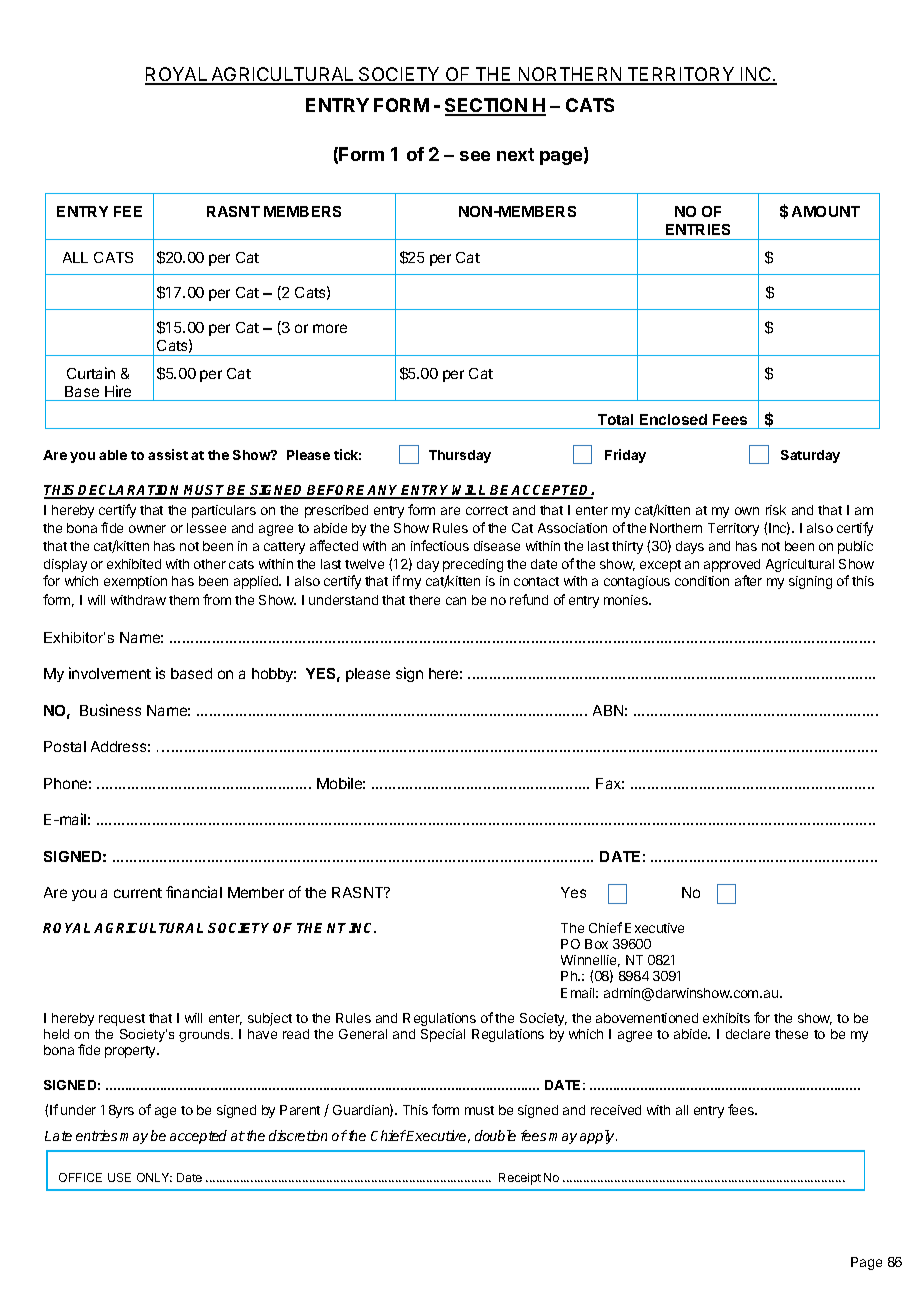  Describe the element at coordinates (748, 580) in the screenshot. I see `after` at that location.
